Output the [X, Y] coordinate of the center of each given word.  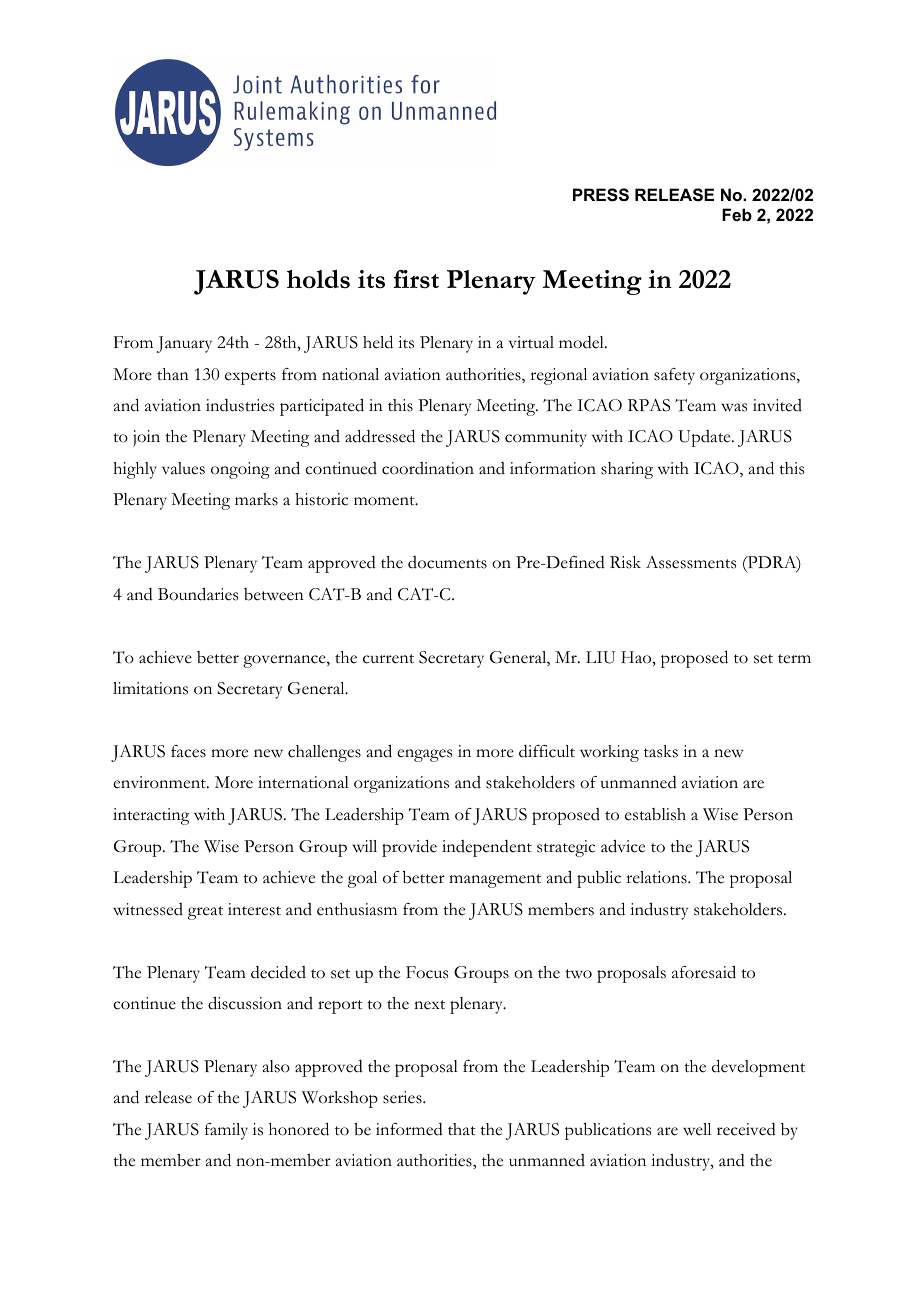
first [416, 279]
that [462, 1129]
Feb [737, 214]
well [697, 1129]
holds [318, 279]
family [226, 1131]
